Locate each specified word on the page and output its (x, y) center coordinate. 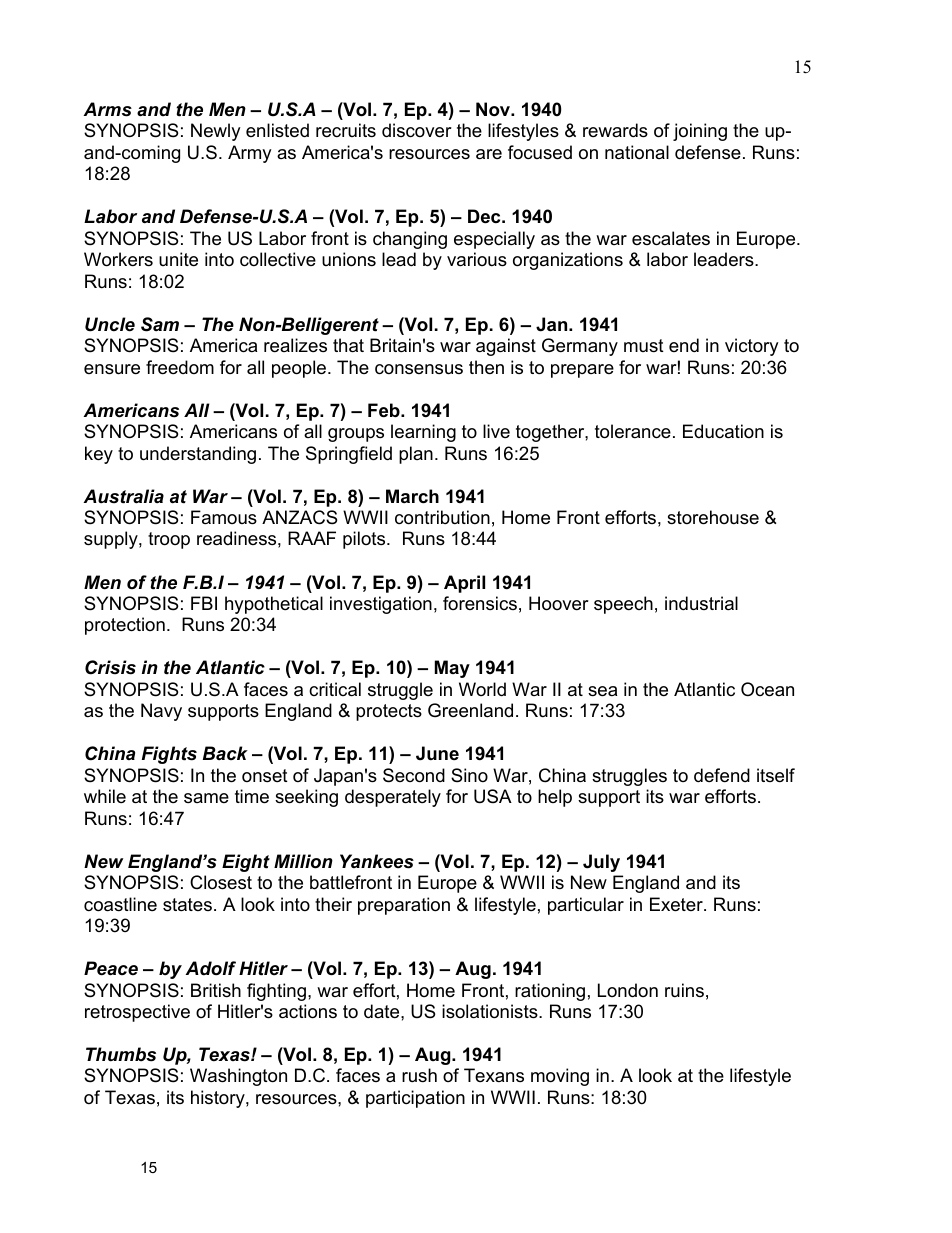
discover (417, 130)
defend (722, 775)
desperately (393, 798)
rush (419, 1075)
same (206, 798)
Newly (216, 132)
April (464, 584)
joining (700, 132)
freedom (180, 367)
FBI (204, 603)
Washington (238, 1077)
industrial (701, 603)
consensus (419, 369)
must (644, 345)
